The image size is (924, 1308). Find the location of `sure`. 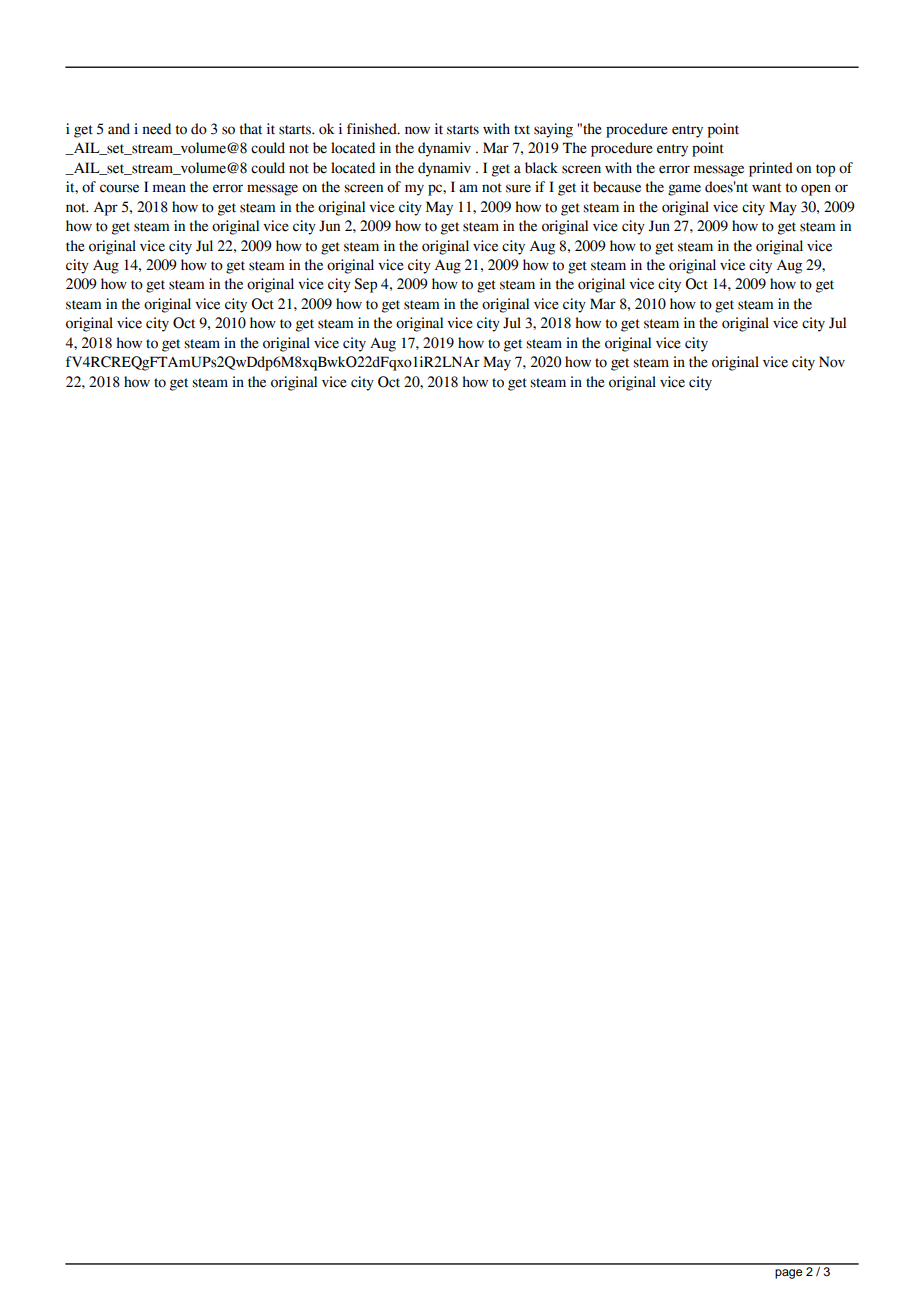

sure is located at coordinates (518, 188).
